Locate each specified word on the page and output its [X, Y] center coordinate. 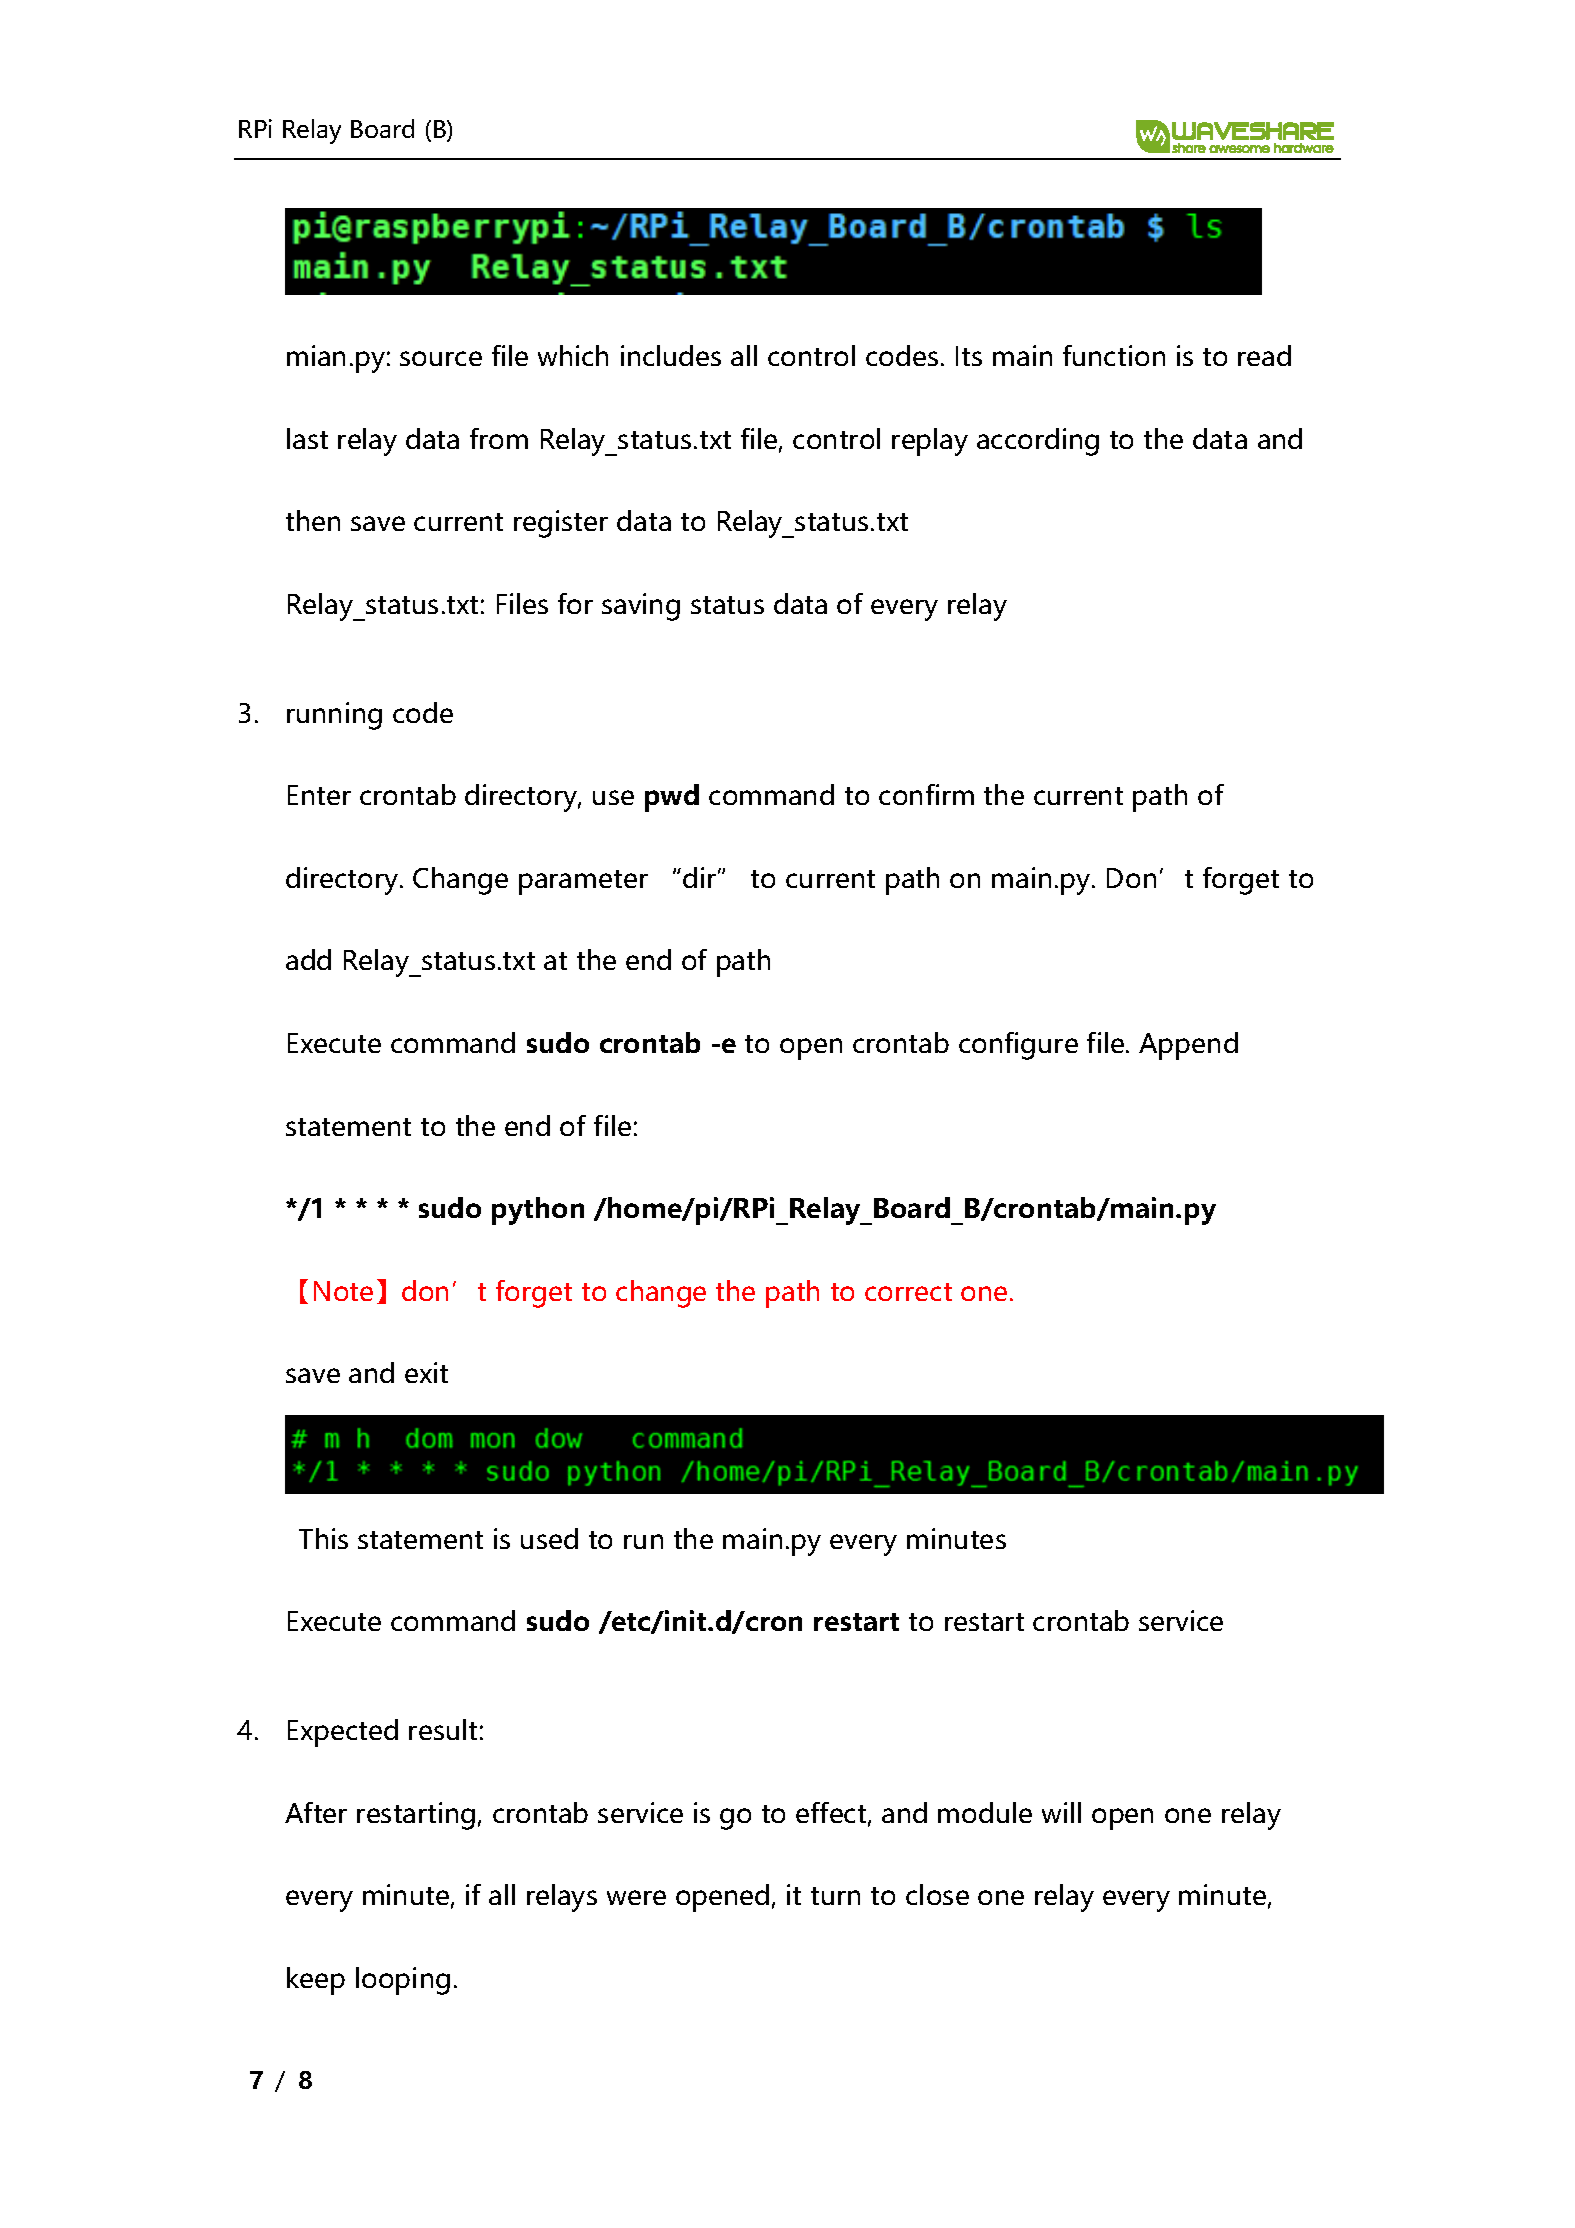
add [308, 959]
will [1061, 1812]
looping [403, 1981]
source [441, 358]
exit [426, 1372]
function [1114, 355]
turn [835, 1896]
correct [908, 1292]
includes [671, 355]
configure [1018, 1046]
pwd [672, 798]
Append [1188, 1046]
